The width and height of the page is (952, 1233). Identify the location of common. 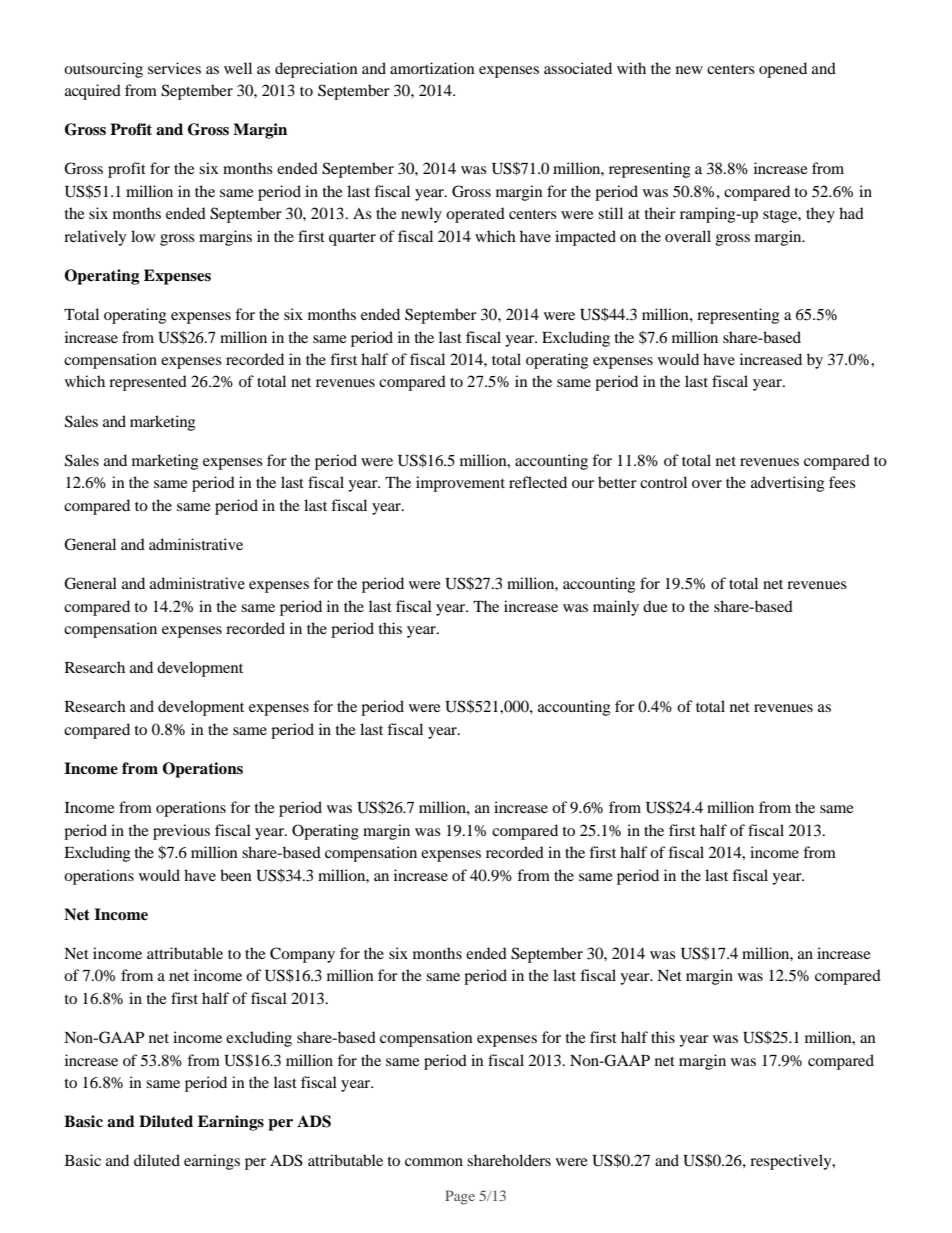
(434, 1162).
